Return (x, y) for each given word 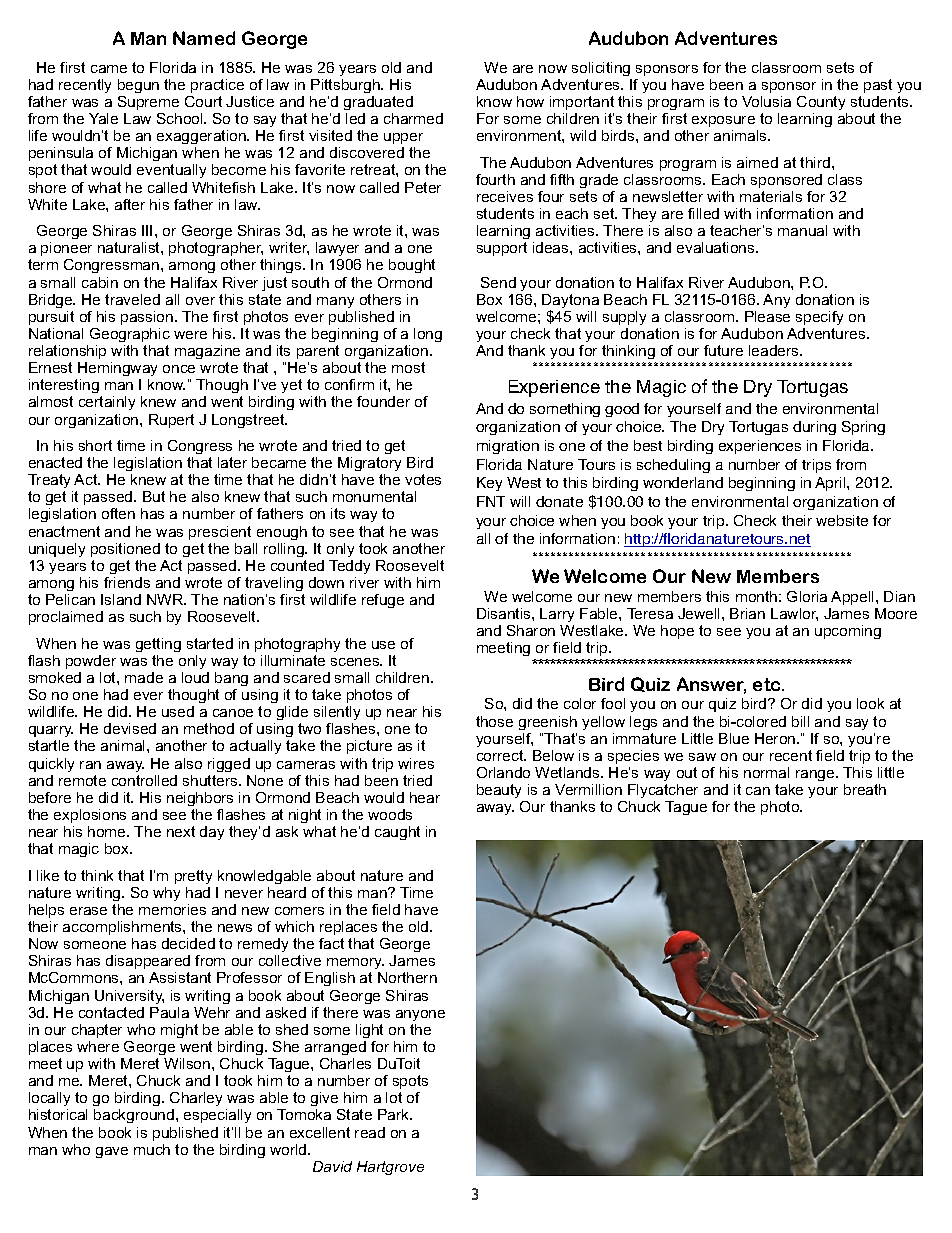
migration (508, 447)
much (152, 1149)
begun (138, 86)
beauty (499, 791)
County (821, 103)
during (814, 428)
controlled (144, 780)
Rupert (171, 421)
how (530, 101)
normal (766, 772)
